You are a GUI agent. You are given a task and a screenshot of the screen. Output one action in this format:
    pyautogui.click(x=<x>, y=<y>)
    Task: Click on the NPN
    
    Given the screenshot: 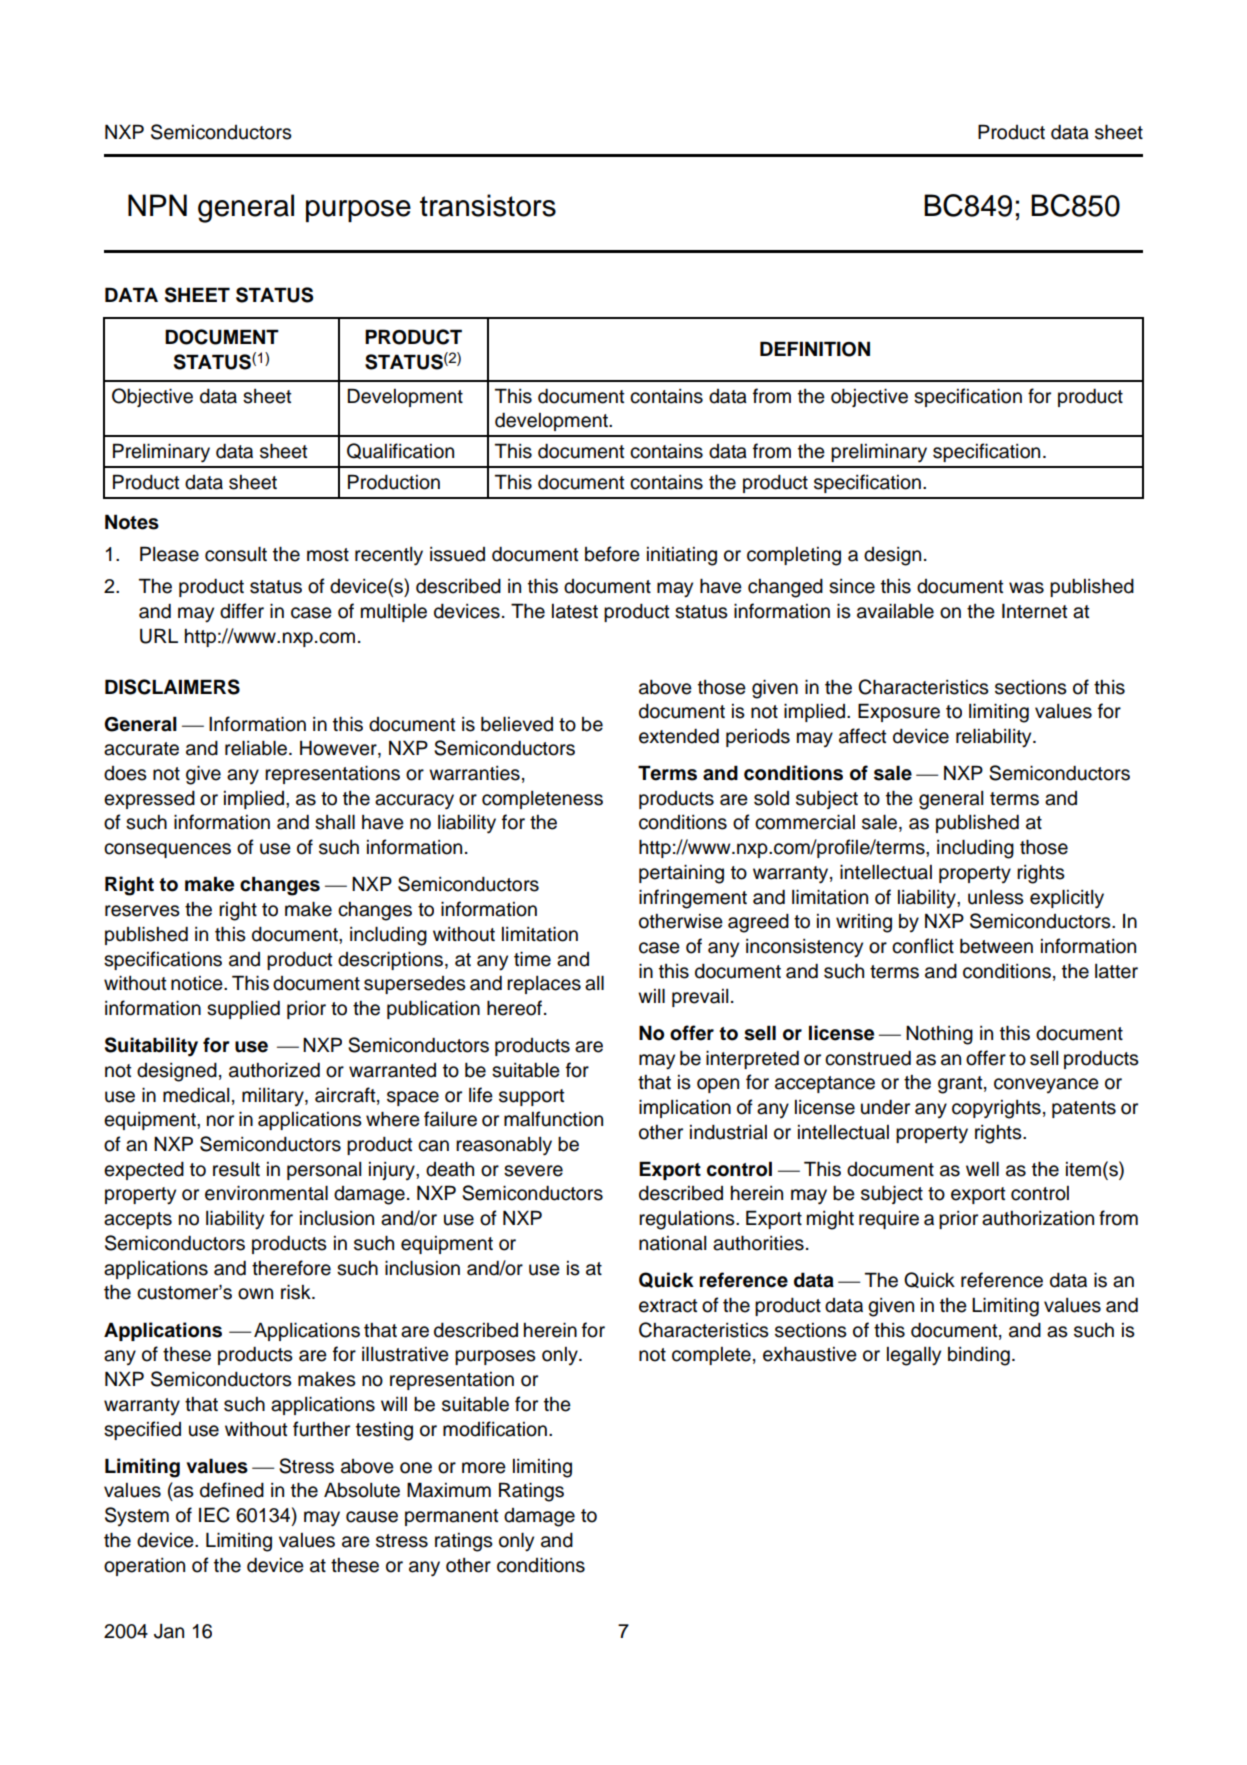 What is the action you would take?
    pyautogui.click(x=157, y=205)
